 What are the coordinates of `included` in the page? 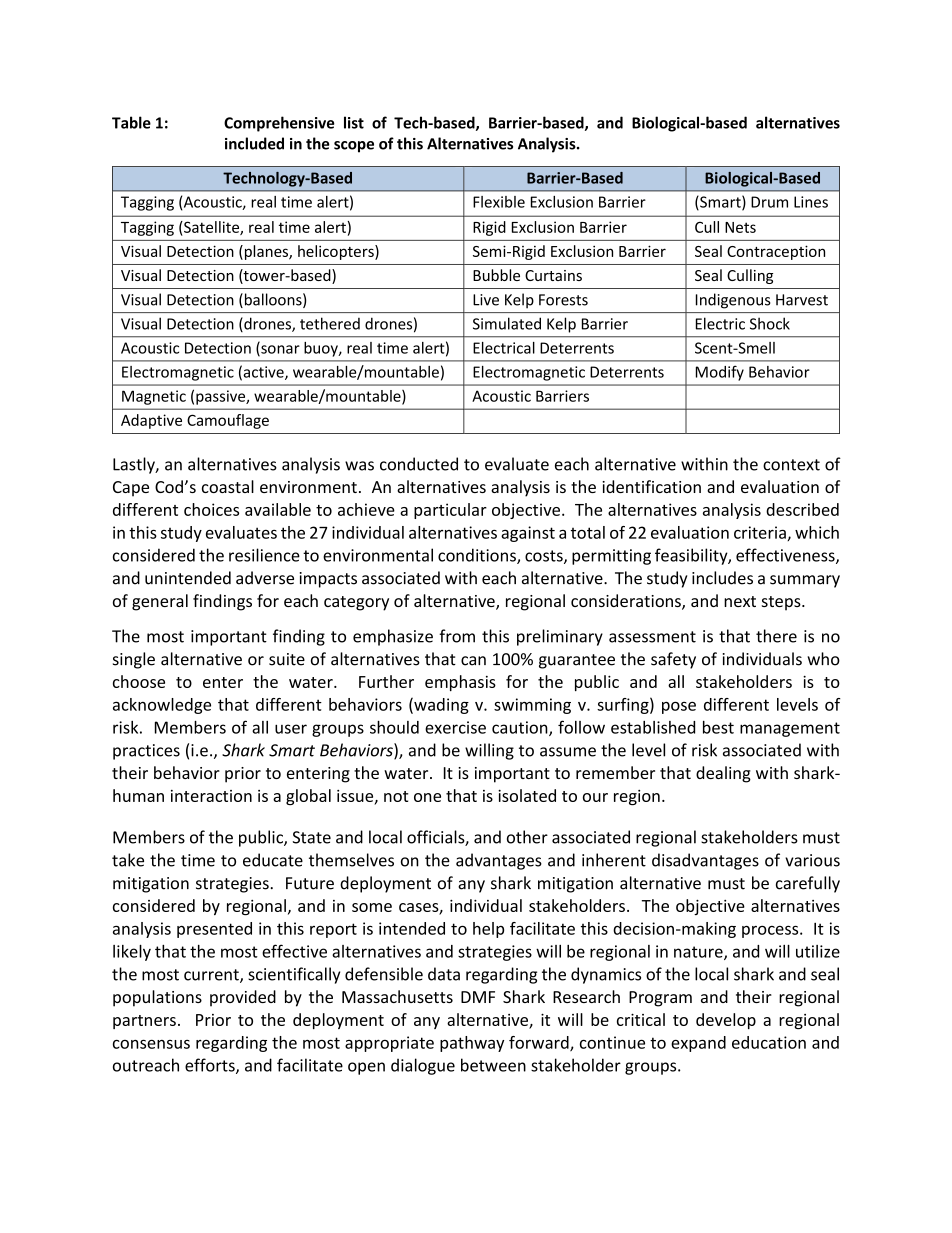 It's located at (254, 143).
